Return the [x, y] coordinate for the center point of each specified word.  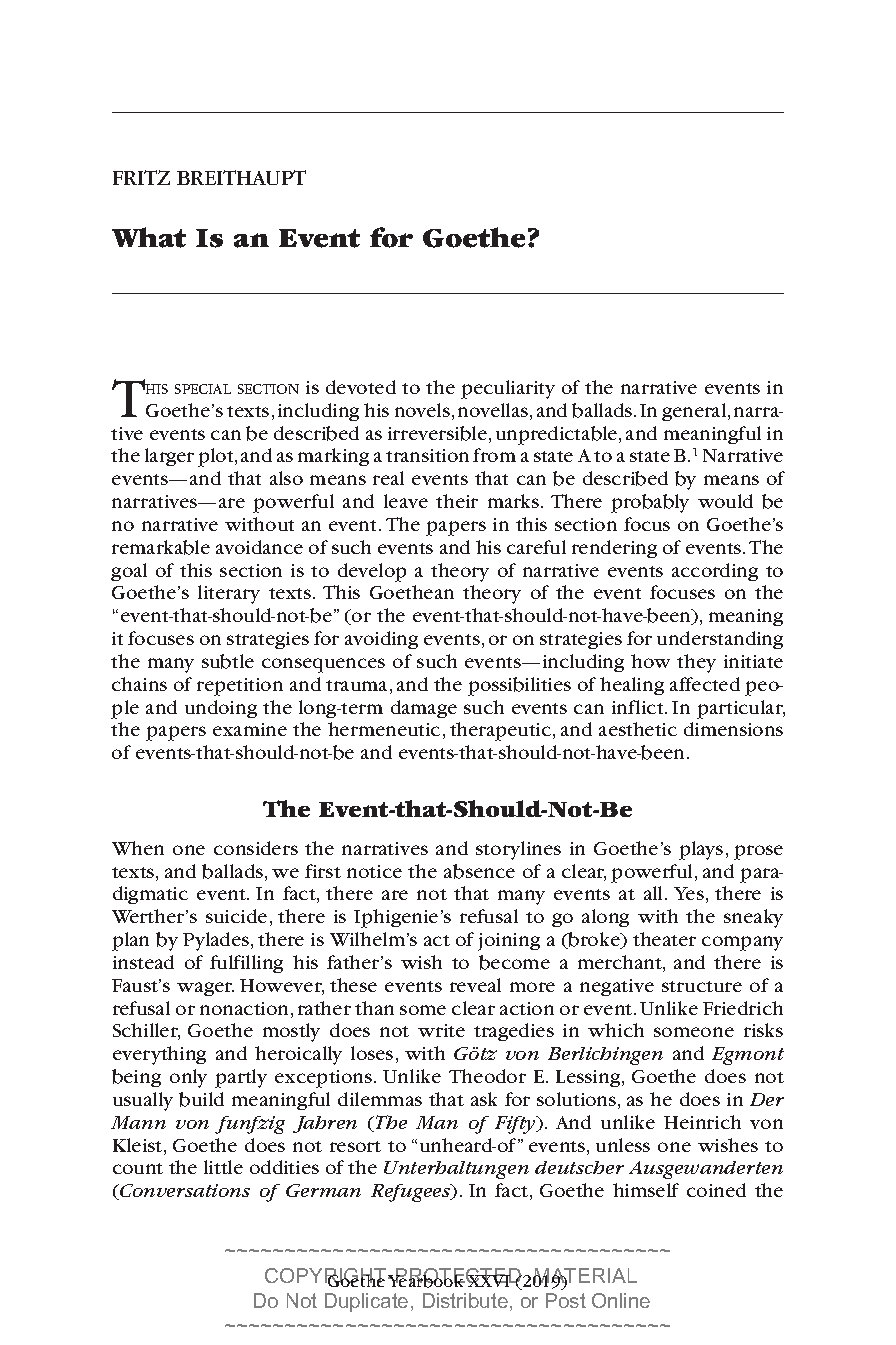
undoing [221, 709]
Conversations [184, 1192]
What [149, 237]
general [695, 412]
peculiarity [508, 389]
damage [424, 709]
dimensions [733, 729]
